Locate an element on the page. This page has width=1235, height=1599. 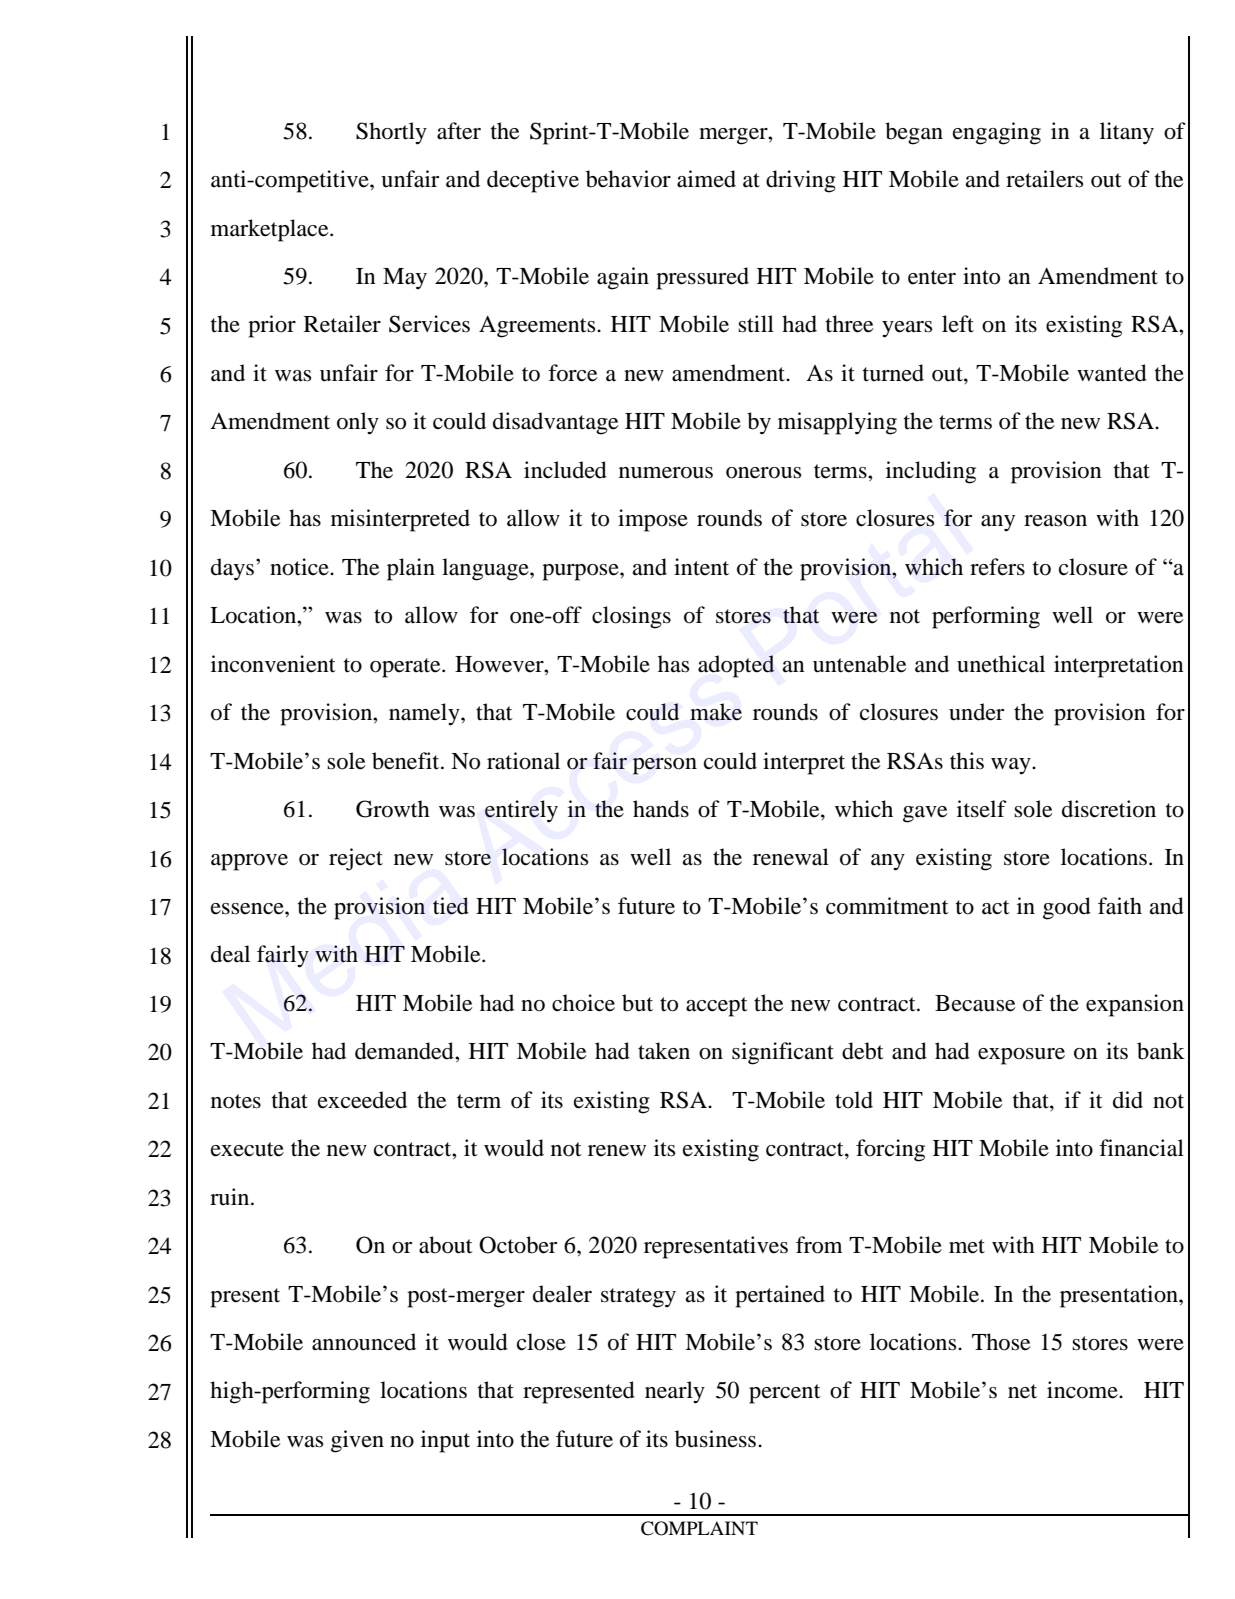
intent is located at coordinates (701, 567).
